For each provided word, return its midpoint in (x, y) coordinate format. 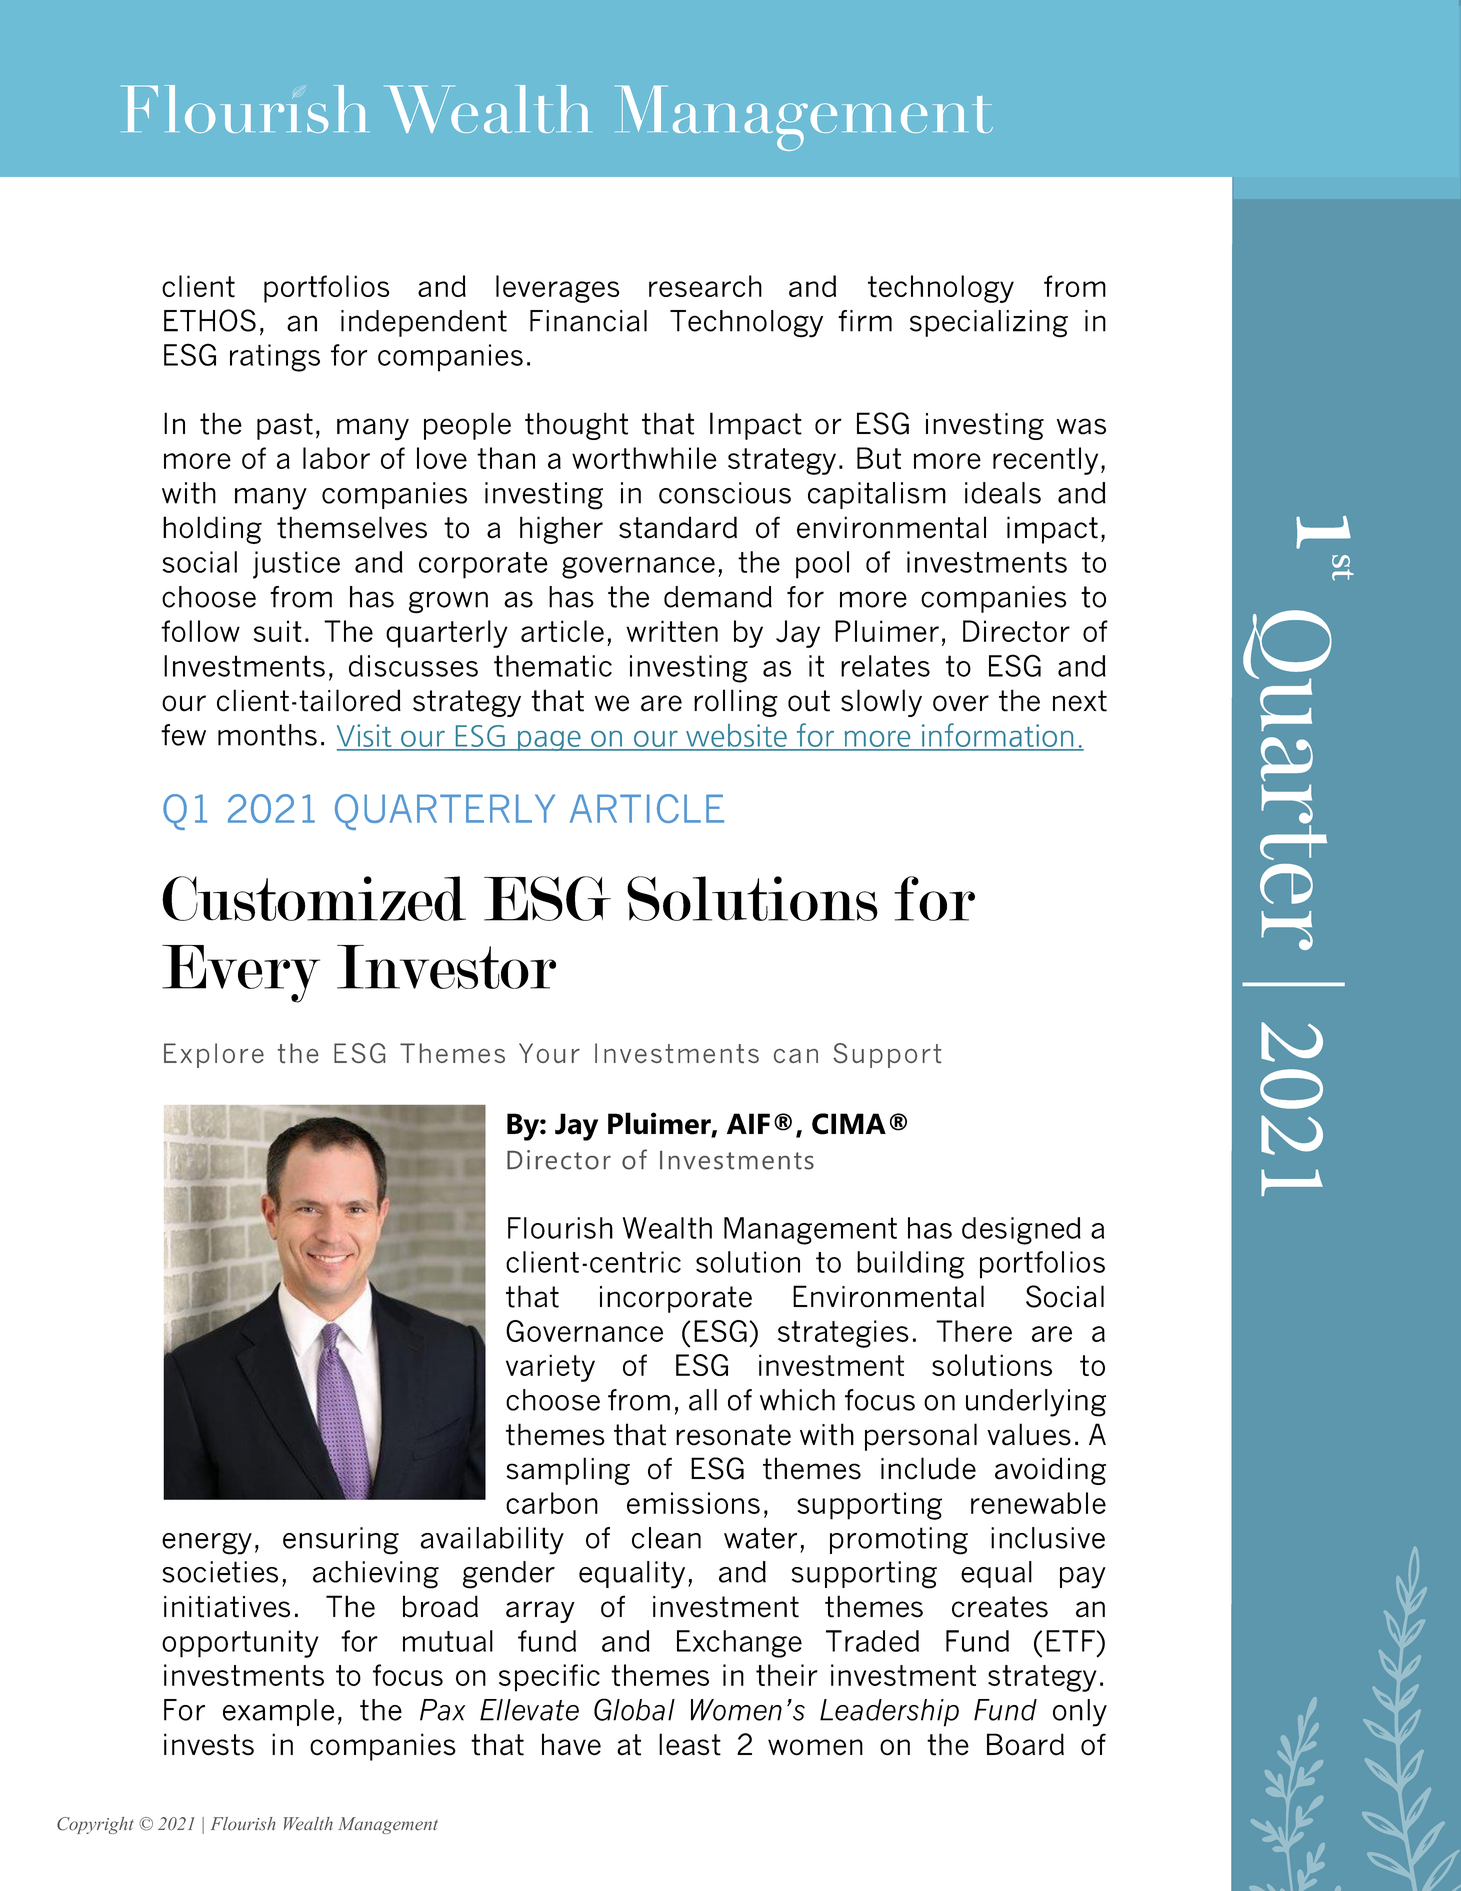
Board (1025, 1744)
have (571, 1744)
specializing (989, 324)
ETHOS (210, 320)
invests (209, 1744)
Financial (588, 321)
